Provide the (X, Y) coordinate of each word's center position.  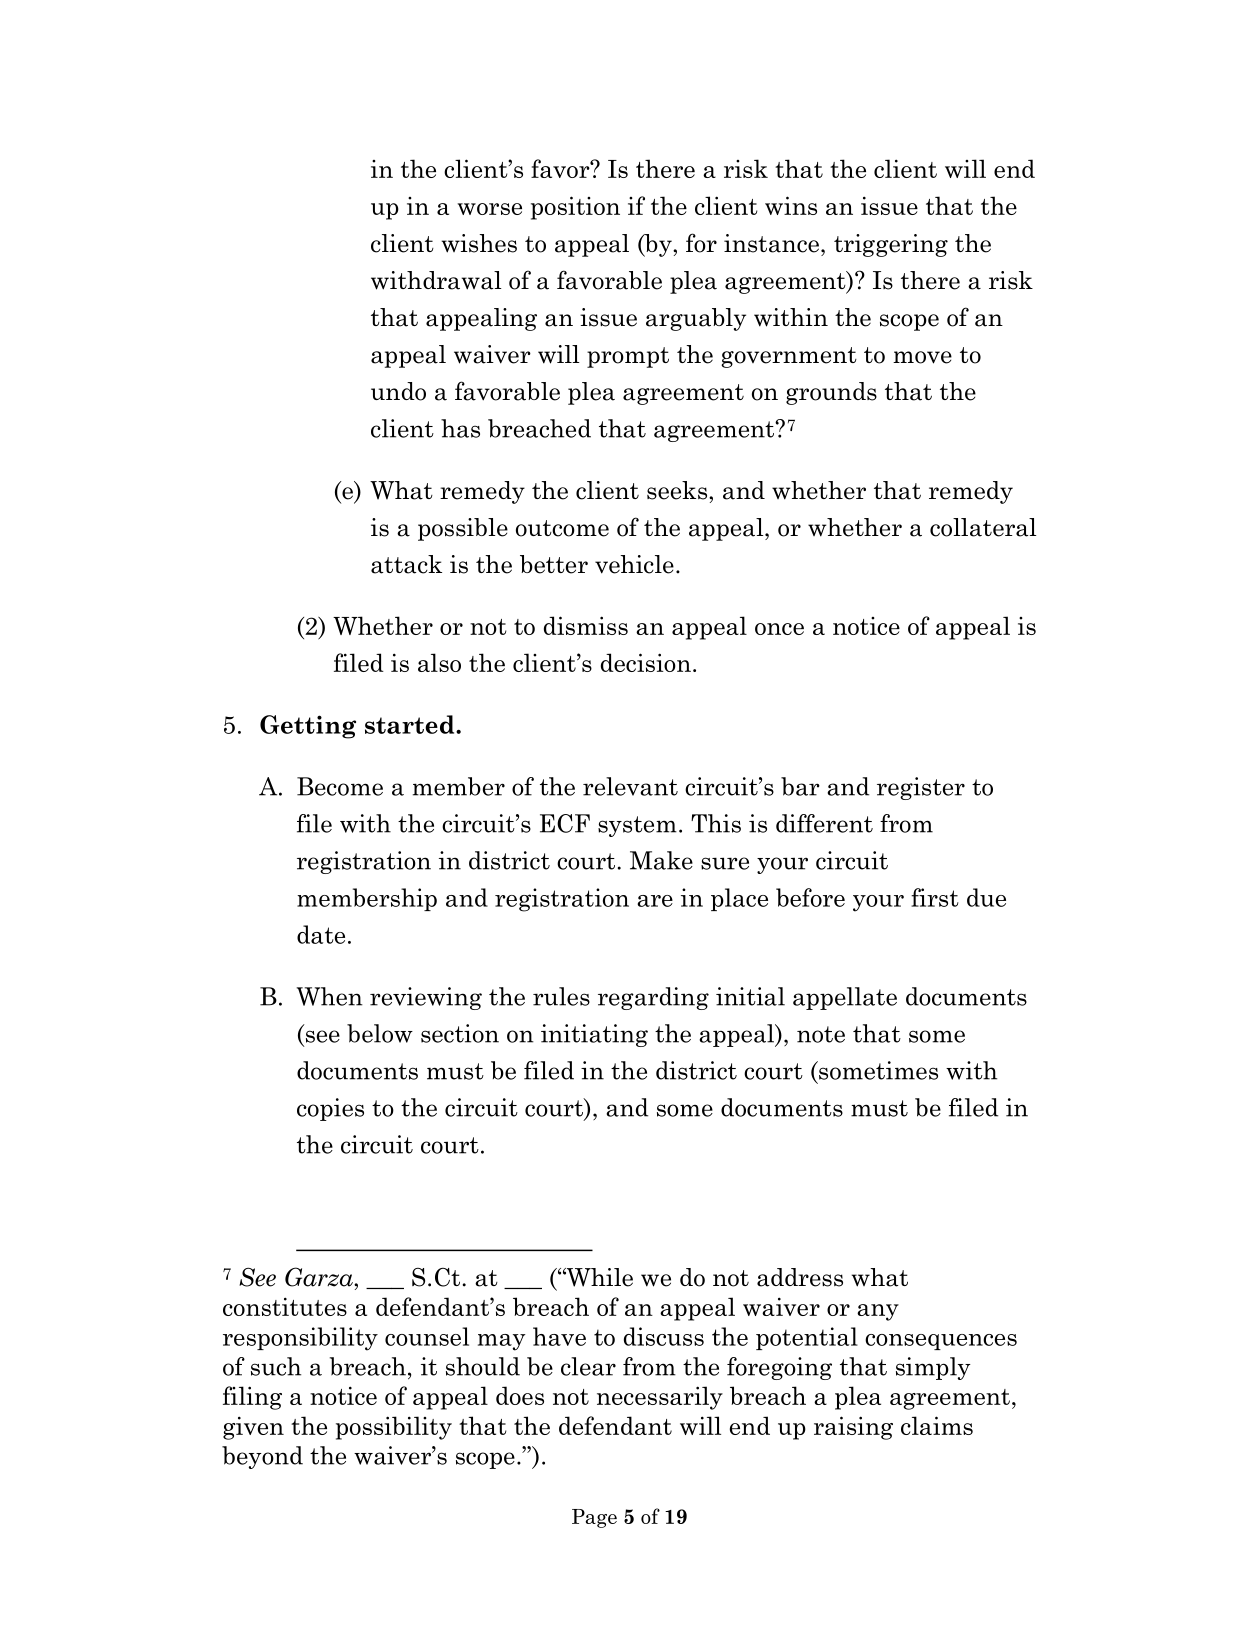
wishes (479, 243)
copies (330, 1109)
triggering (891, 245)
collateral (983, 527)
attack (406, 564)
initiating (594, 1035)
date (321, 934)
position (575, 208)
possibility (394, 1428)
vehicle (634, 564)
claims (937, 1425)
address (800, 1277)
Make (661, 860)
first (935, 897)
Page (594, 1518)
